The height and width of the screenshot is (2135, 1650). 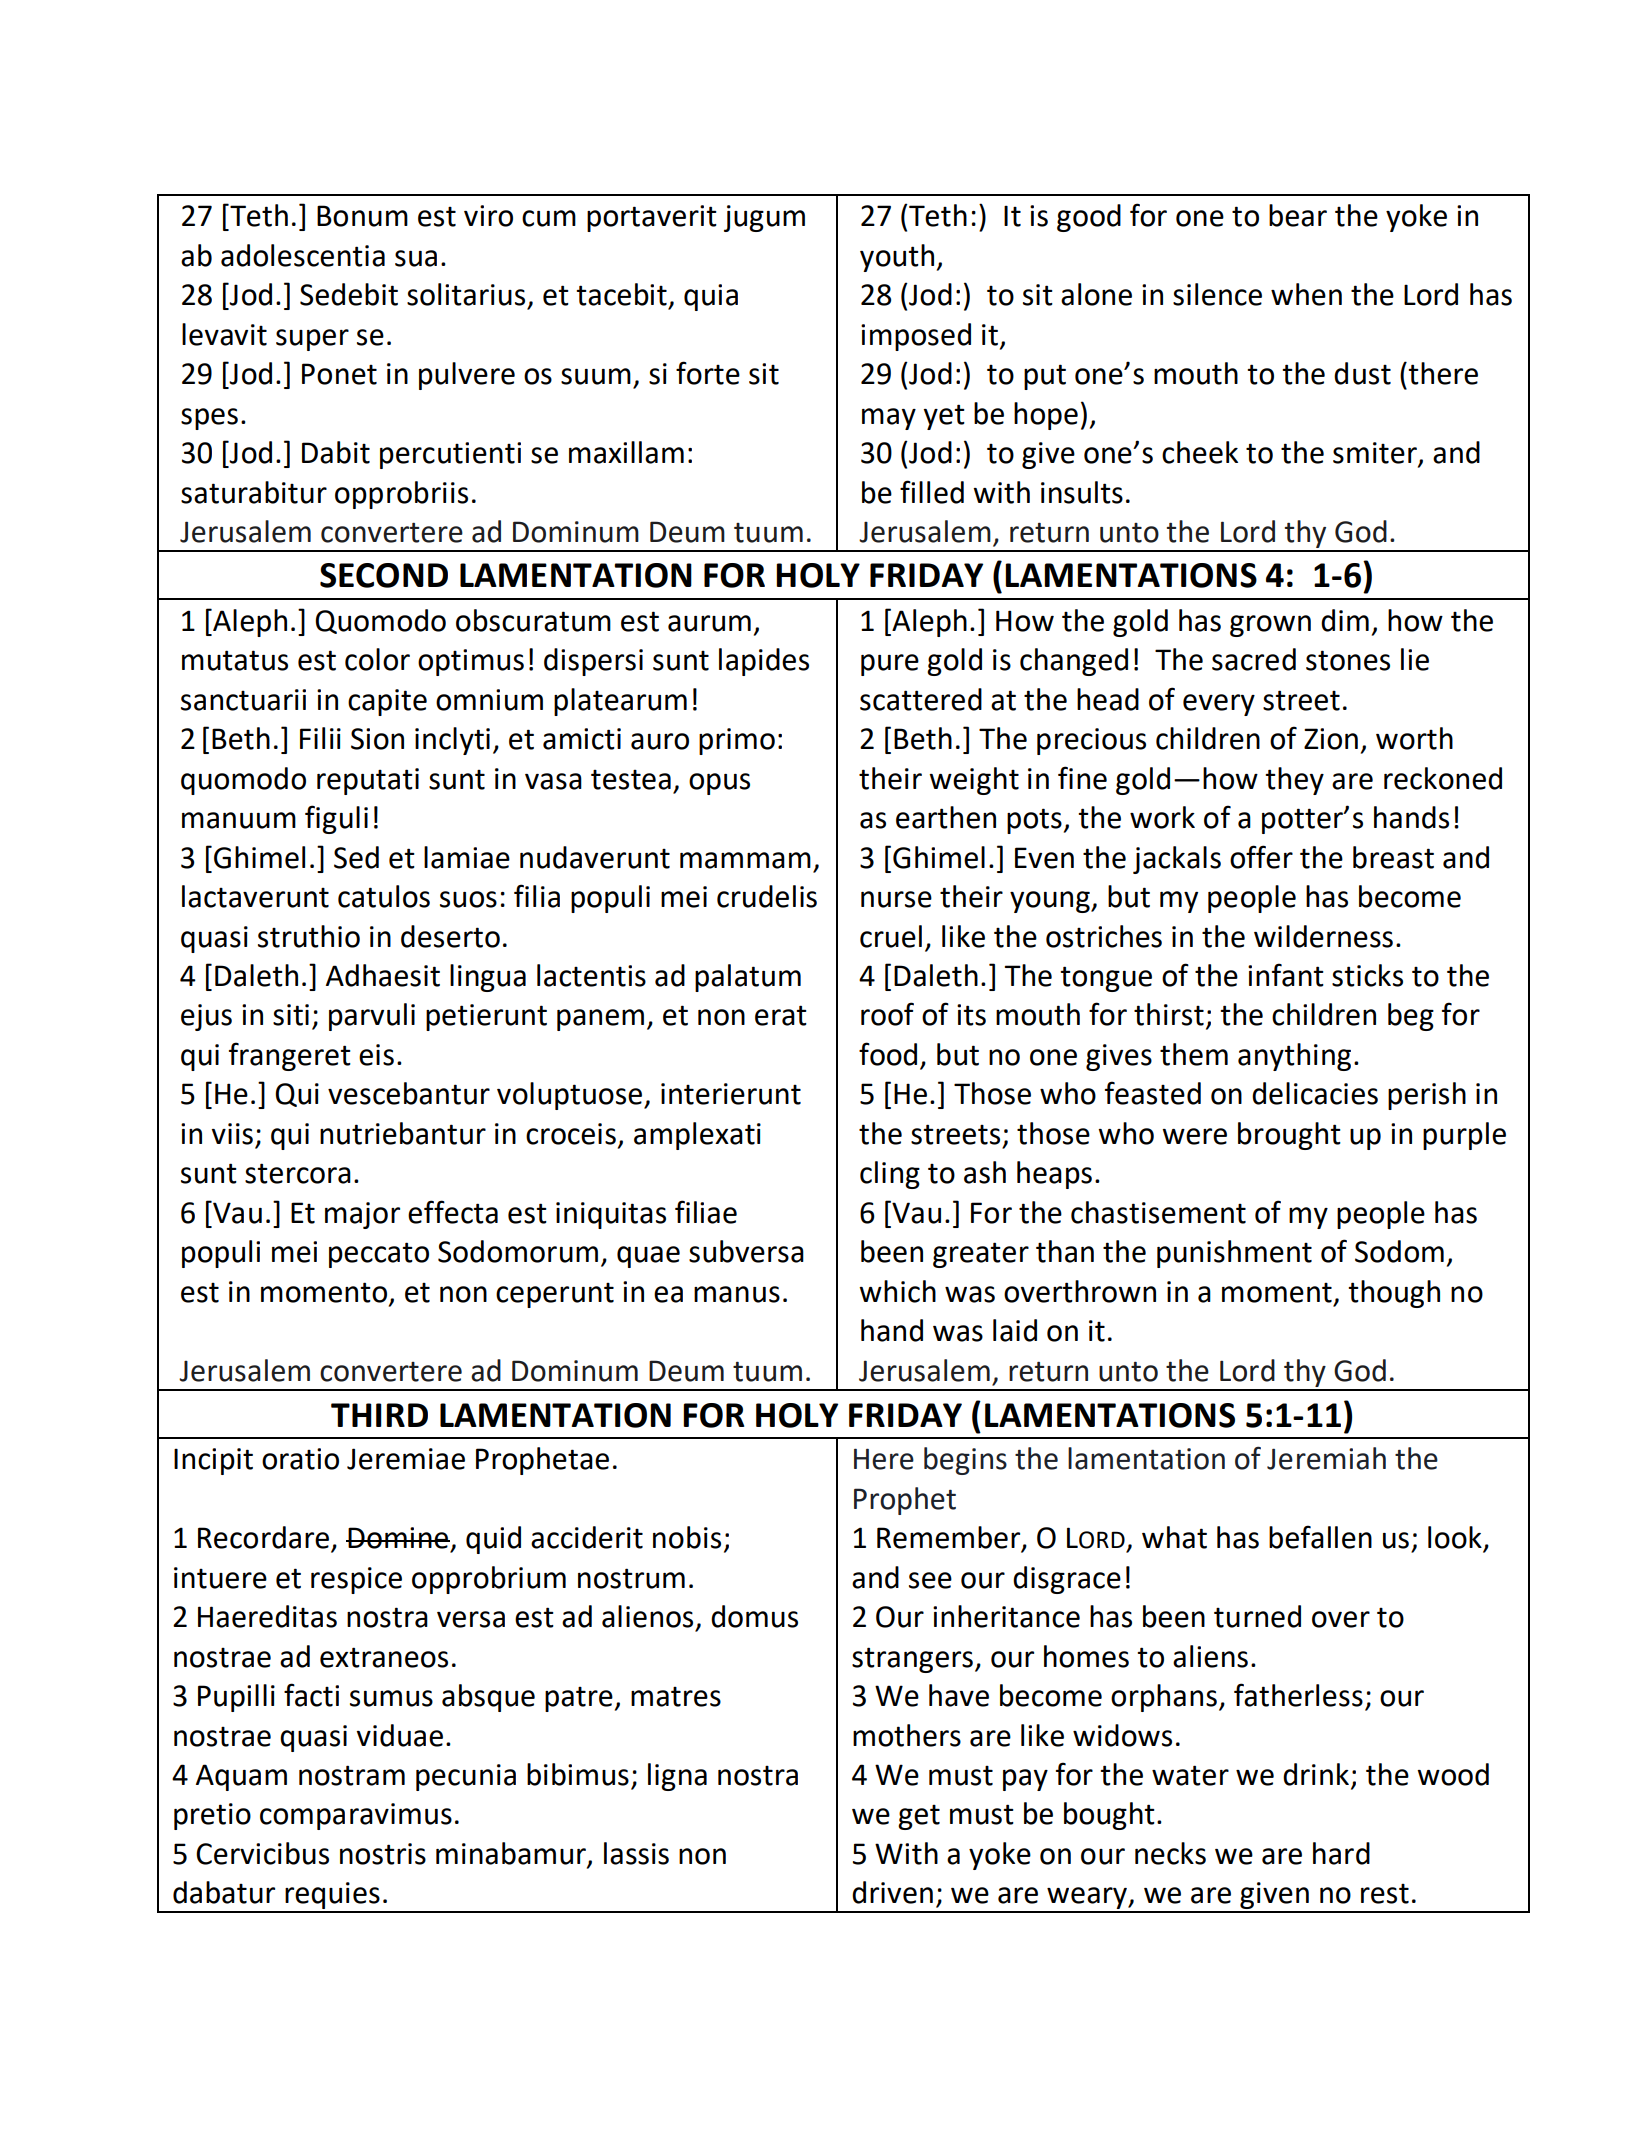 What do you see at coordinates (379, 1415) in the screenshot?
I see `THIRD` at bounding box center [379, 1415].
